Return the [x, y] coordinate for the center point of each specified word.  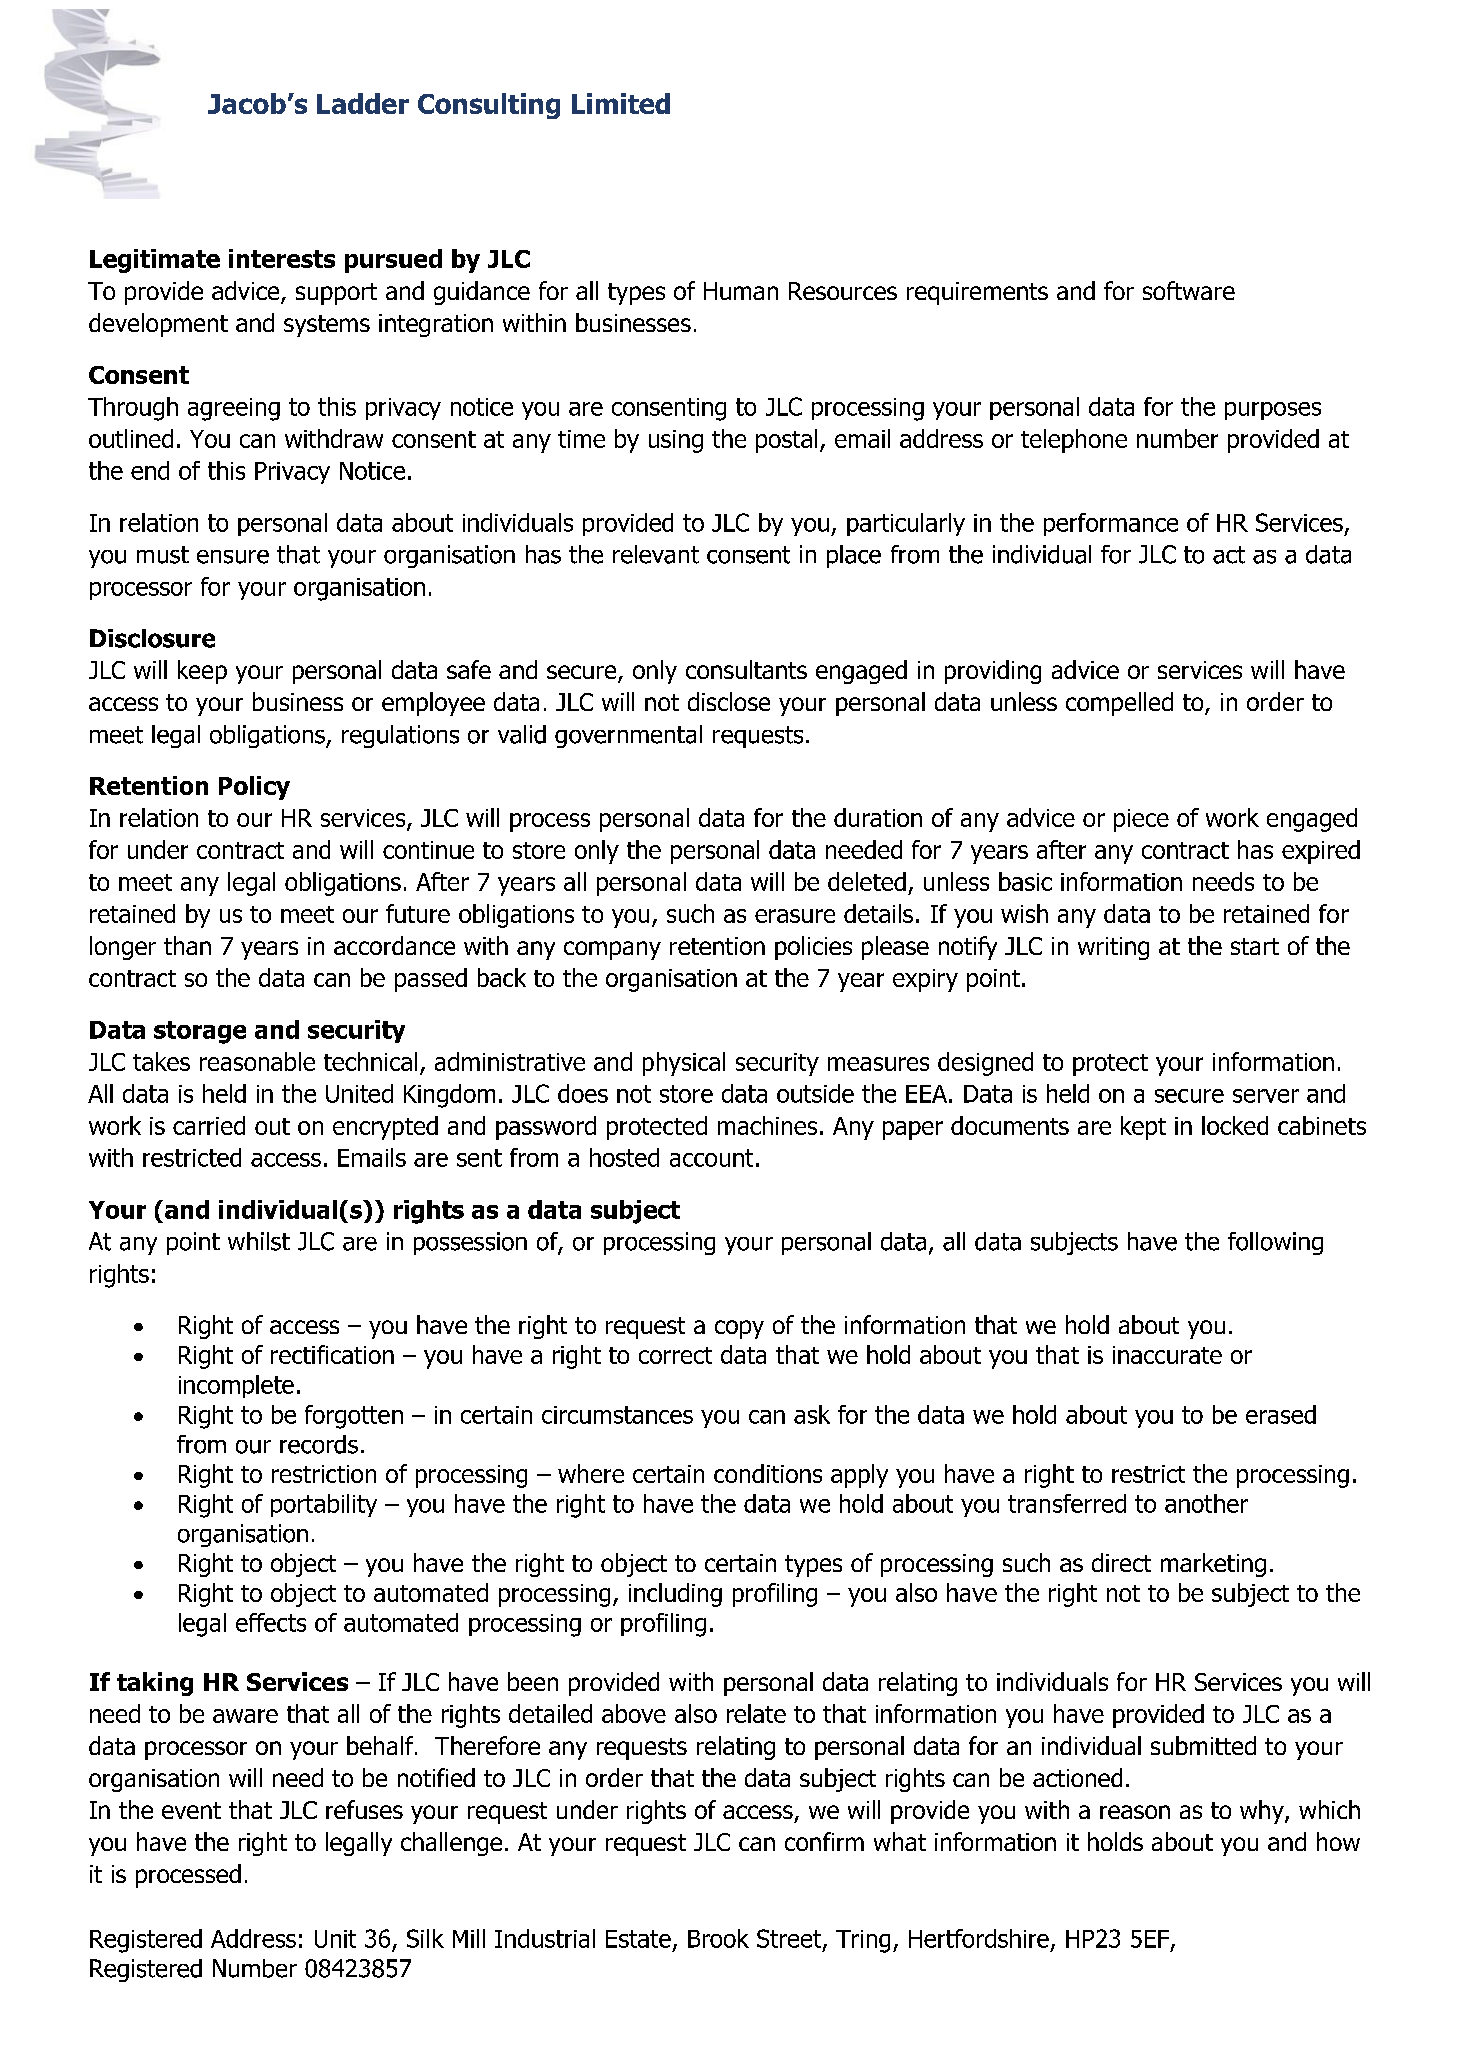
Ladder [363, 103]
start [1255, 946]
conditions [768, 1473]
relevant [656, 554]
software [1189, 290]
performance [1111, 524]
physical [684, 1064]
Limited [621, 103]
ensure [233, 557]
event [191, 1810]
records [319, 1444]
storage [200, 1032]
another [1206, 1503]
